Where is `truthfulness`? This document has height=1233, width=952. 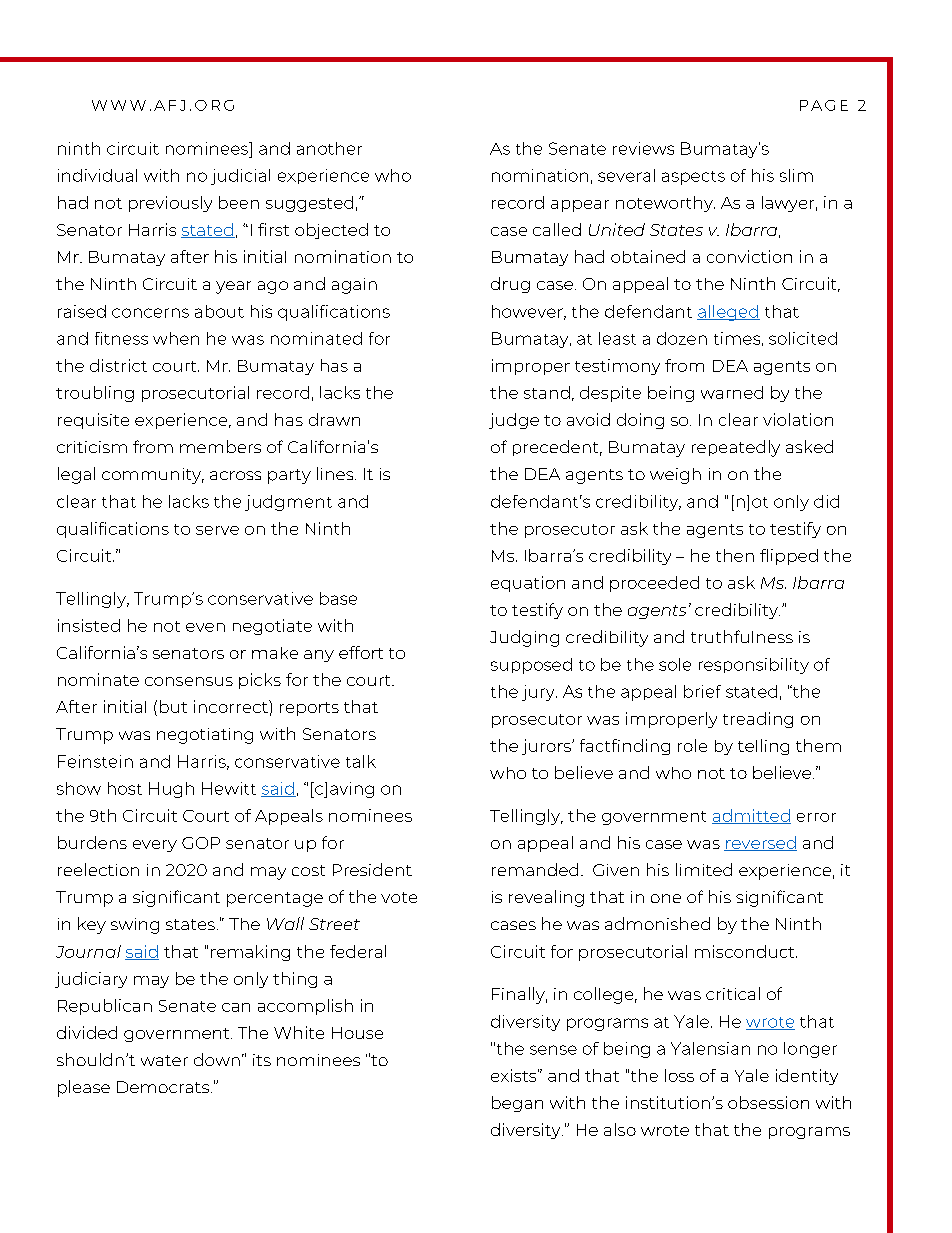
truthfulness is located at coordinates (742, 636).
